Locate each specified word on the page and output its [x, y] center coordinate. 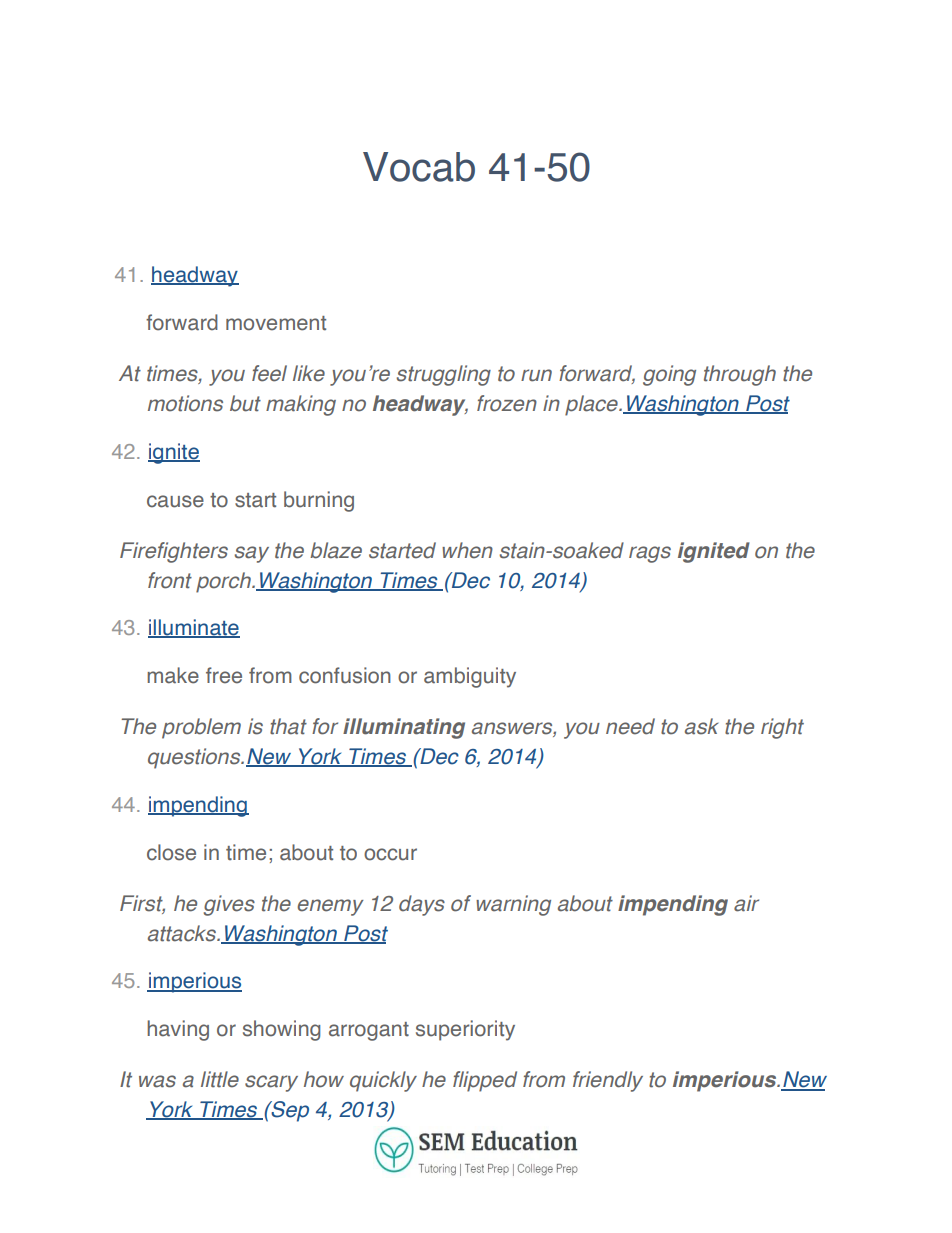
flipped [485, 1081]
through [740, 375]
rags [650, 554]
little [220, 1079]
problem [201, 728]
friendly [608, 1081]
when [467, 550]
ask [702, 726]
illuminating [404, 728]
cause [175, 501]
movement [276, 323]
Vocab [419, 167]
